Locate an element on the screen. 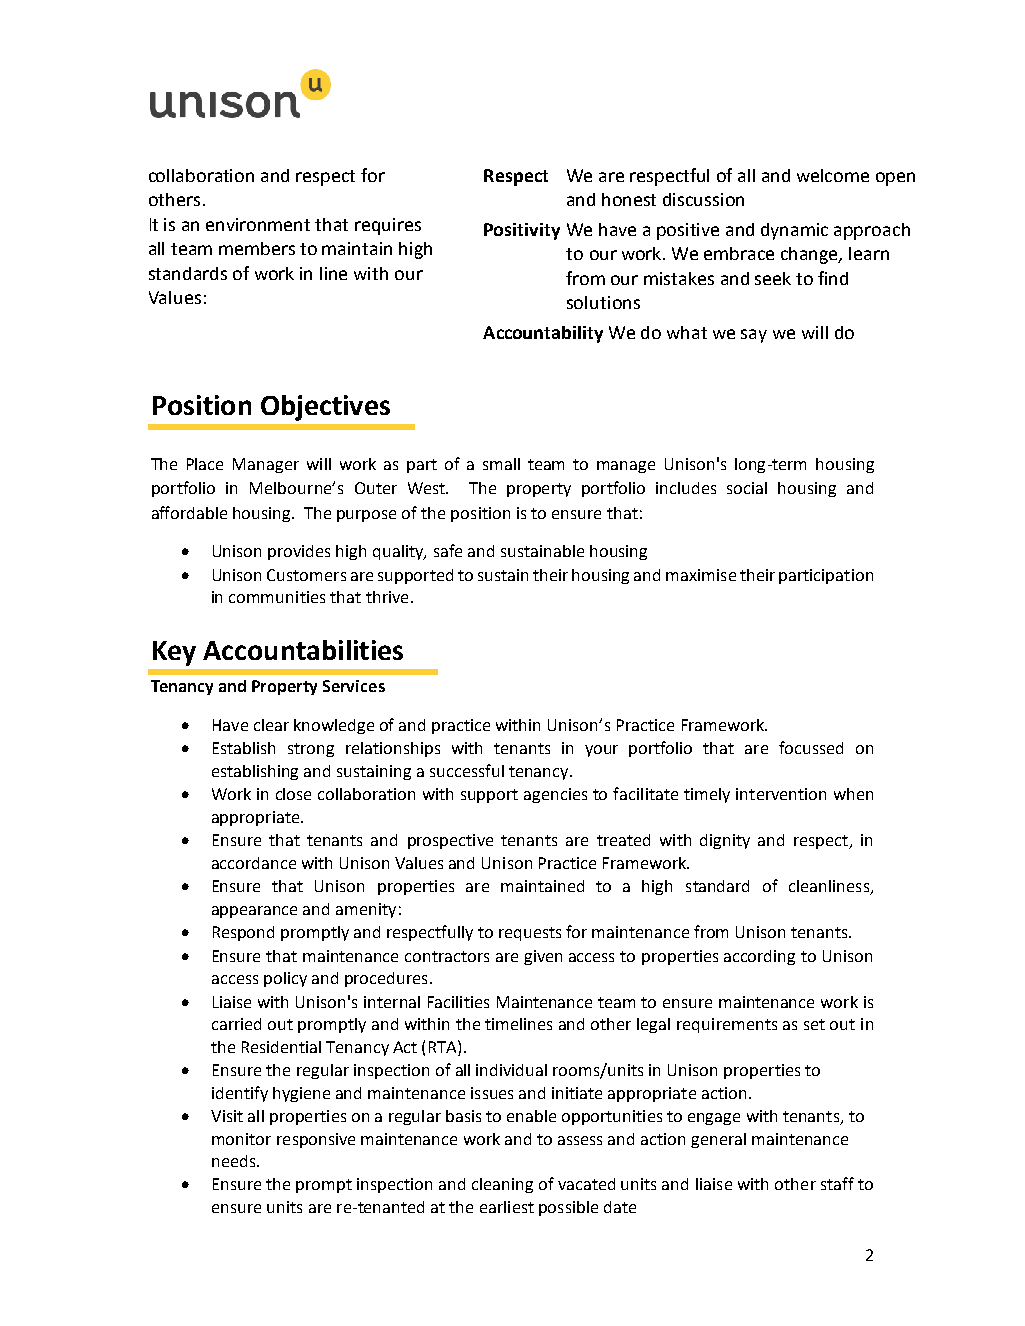 This screenshot has width=1025, height=1326. needs is located at coordinates (235, 1161).
